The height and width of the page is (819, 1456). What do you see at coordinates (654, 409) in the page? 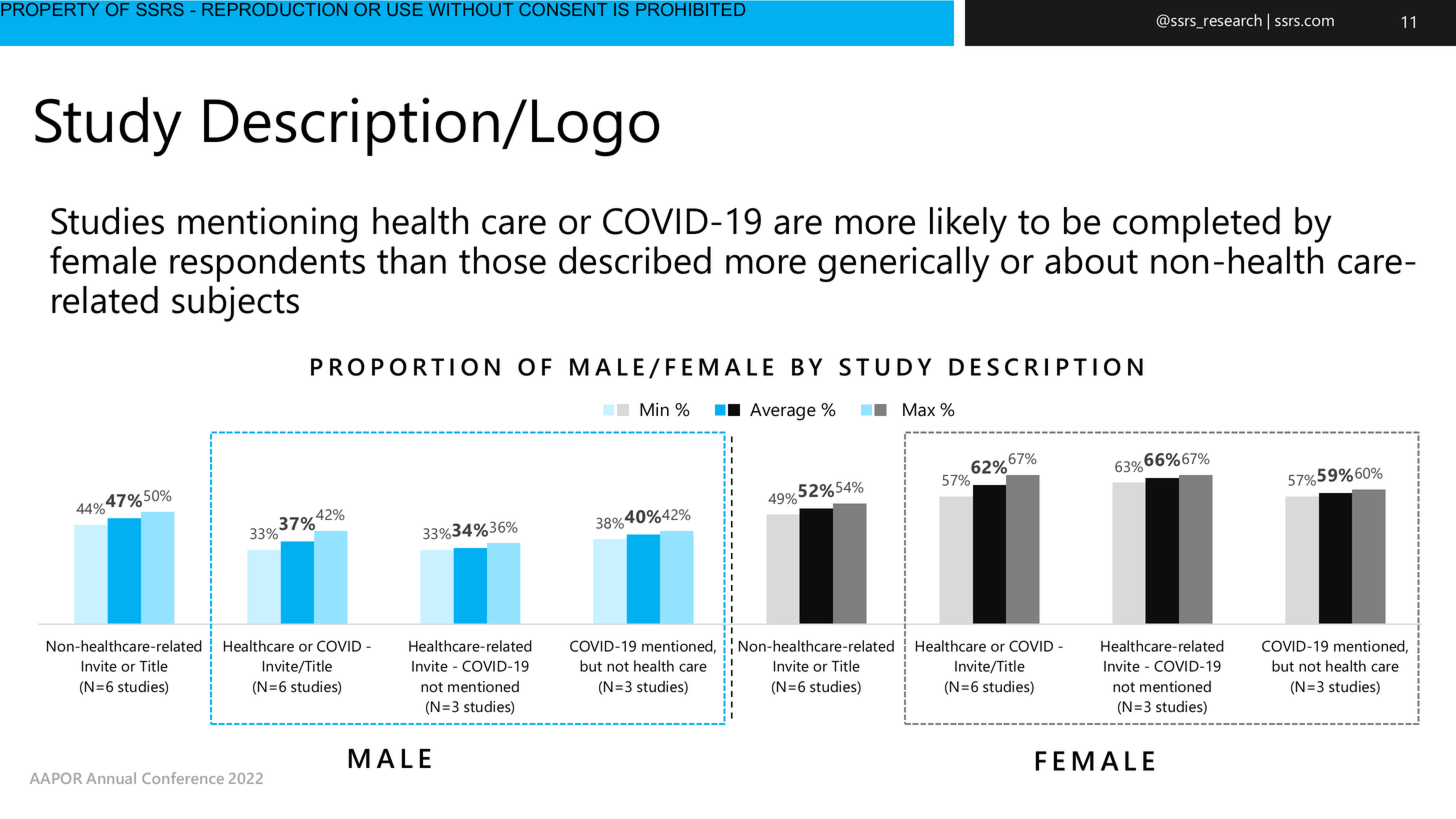
I see `Min` at bounding box center [654, 409].
